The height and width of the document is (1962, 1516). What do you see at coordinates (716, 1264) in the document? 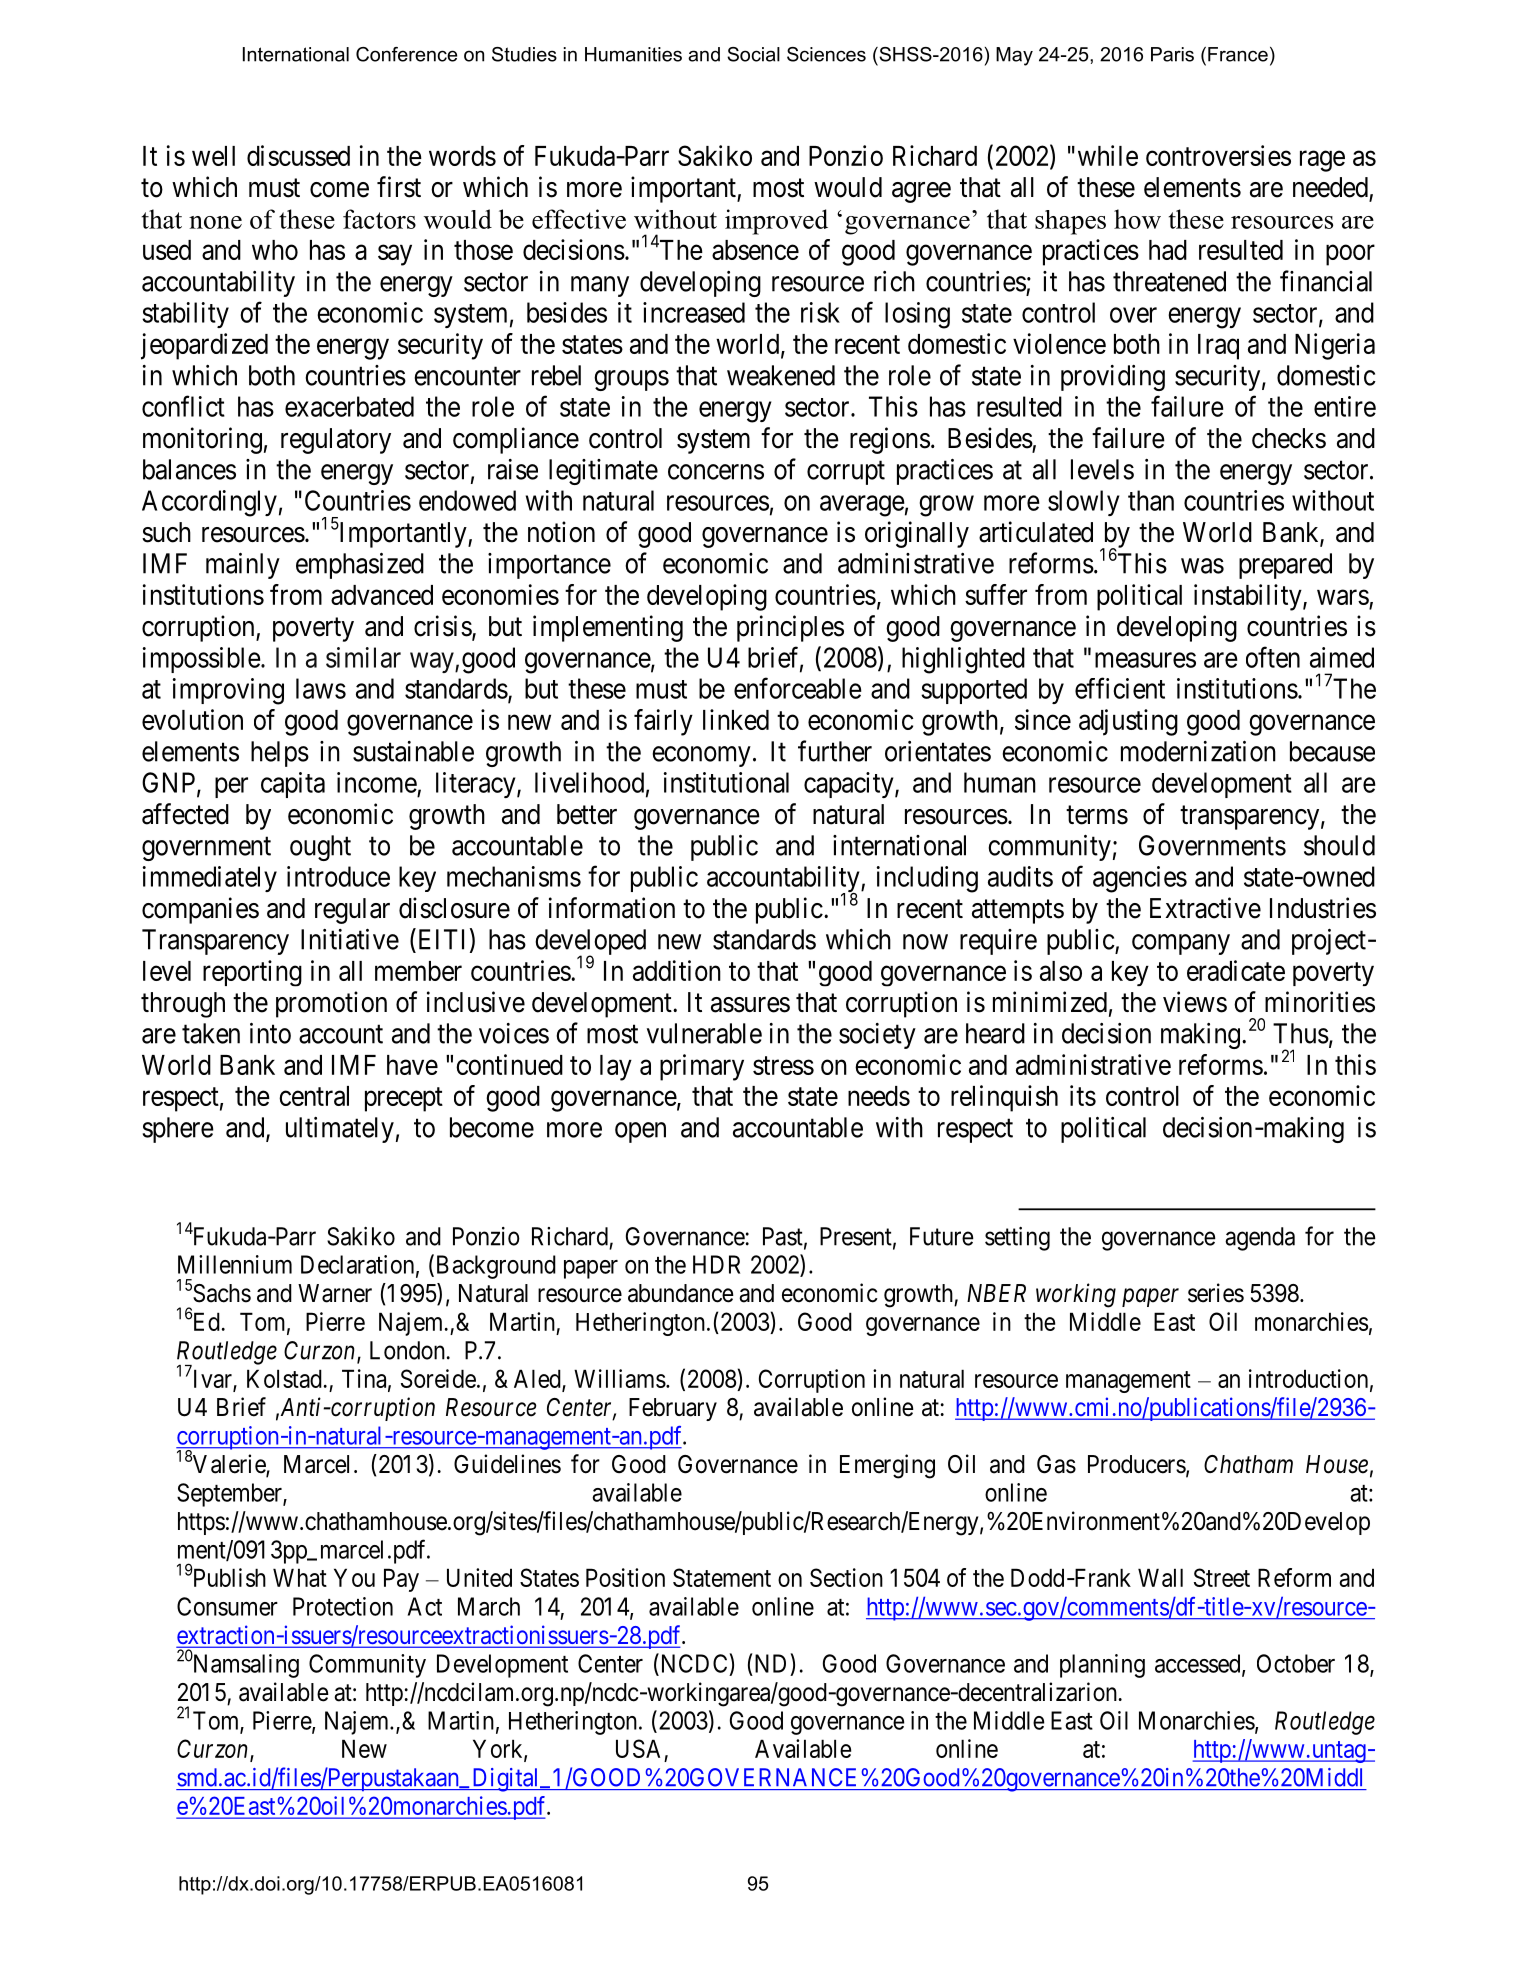
I see `HDR` at bounding box center [716, 1264].
